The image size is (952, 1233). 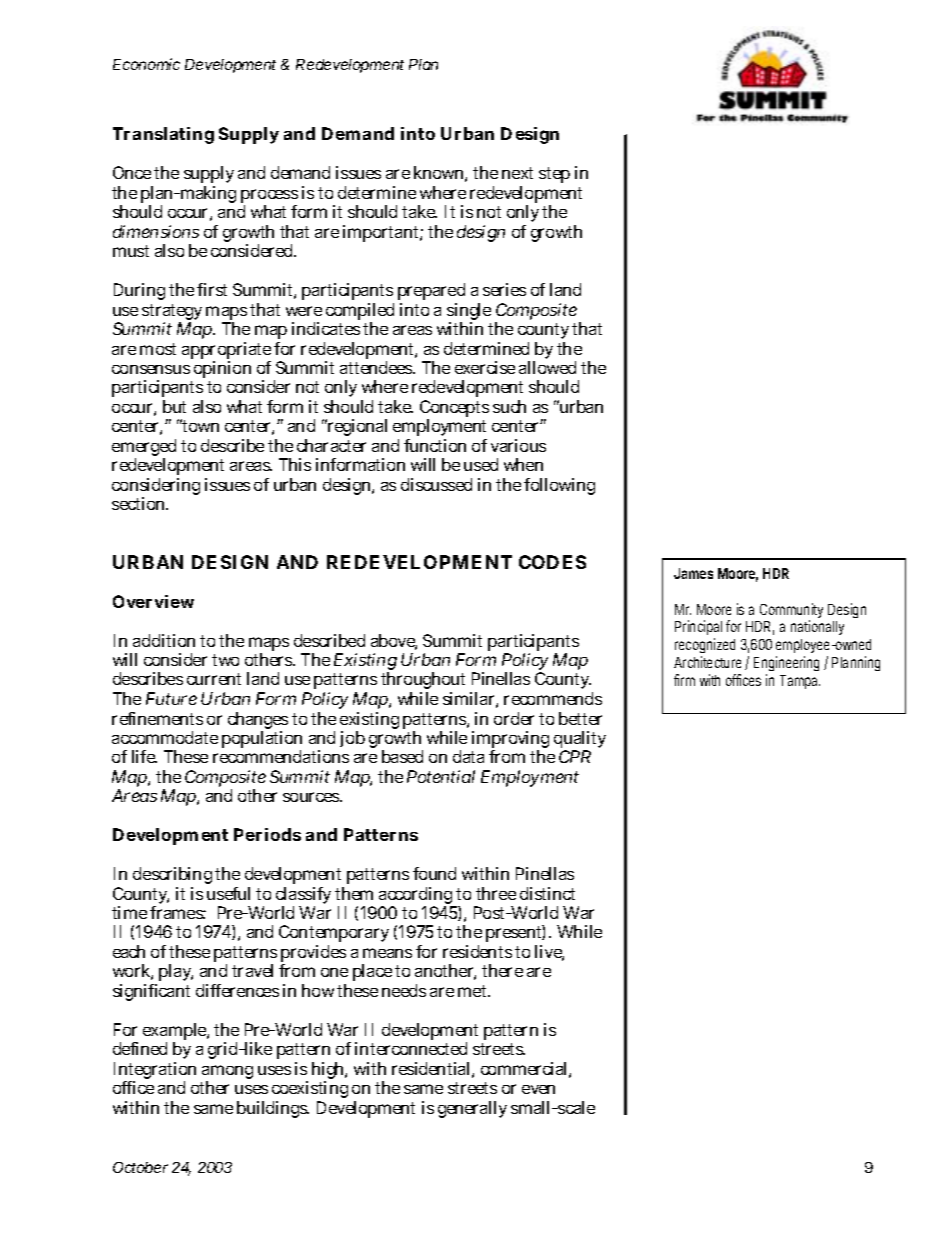 What do you see at coordinates (468, 756) in the screenshot?
I see `data` at bounding box center [468, 756].
